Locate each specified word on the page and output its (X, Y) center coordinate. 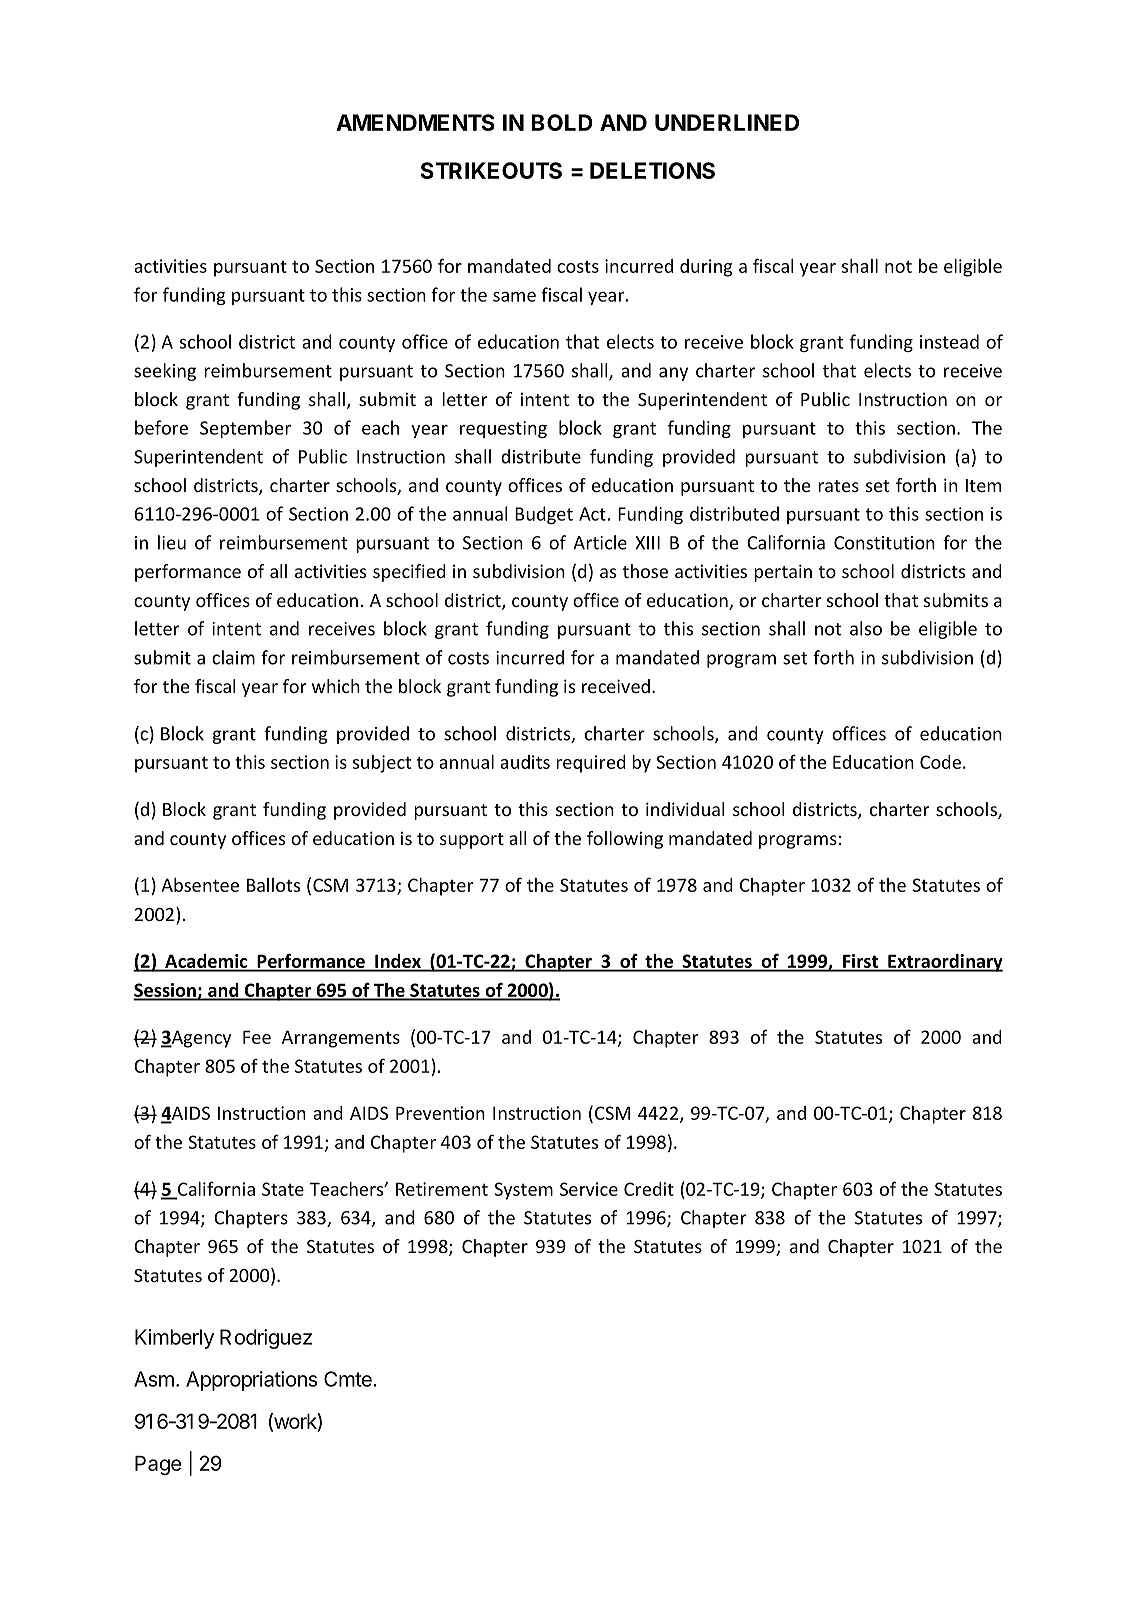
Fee (257, 1037)
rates (838, 486)
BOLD (562, 122)
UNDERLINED (727, 122)
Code (940, 762)
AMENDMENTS (415, 122)
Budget (544, 515)
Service (589, 1189)
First (861, 962)
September (245, 429)
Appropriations (252, 1381)
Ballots (273, 885)
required (591, 764)
